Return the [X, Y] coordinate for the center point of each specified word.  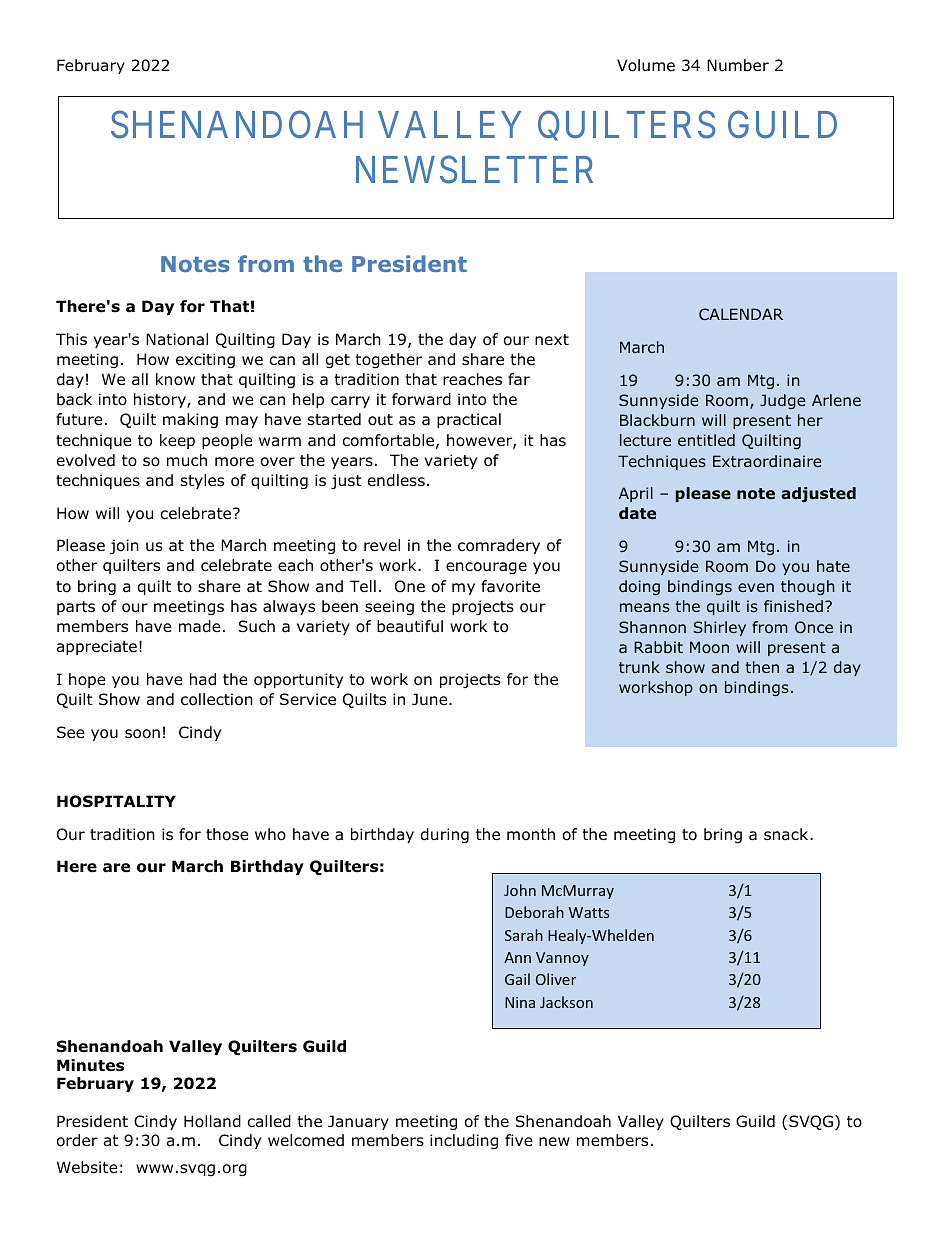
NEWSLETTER [474, 170]
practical [469, 420]
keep [177, 441]
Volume [646, 65]
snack [787, 834]
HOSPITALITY [116, 801]
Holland [212, 1121]
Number [738, 65]
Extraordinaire [767, 461]
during [445, 835]
